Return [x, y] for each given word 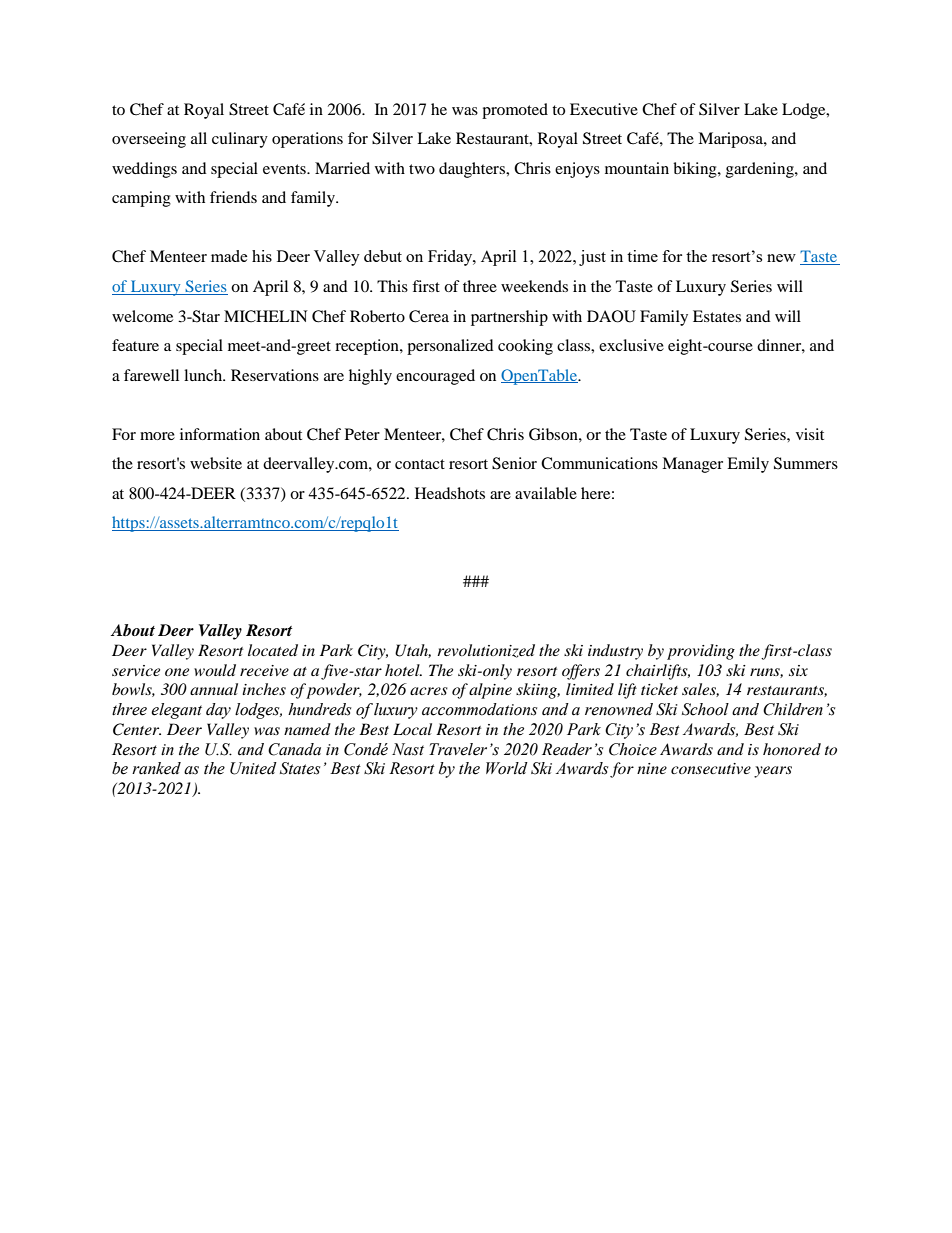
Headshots [450, 493]
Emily [748, 465]
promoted [515, 111]
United [253, 768]
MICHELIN [266, 316]
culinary [240, 140]
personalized [450, 347]
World [507, 768]
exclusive [631, 345]
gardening [761, 170]
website [216, 463]
